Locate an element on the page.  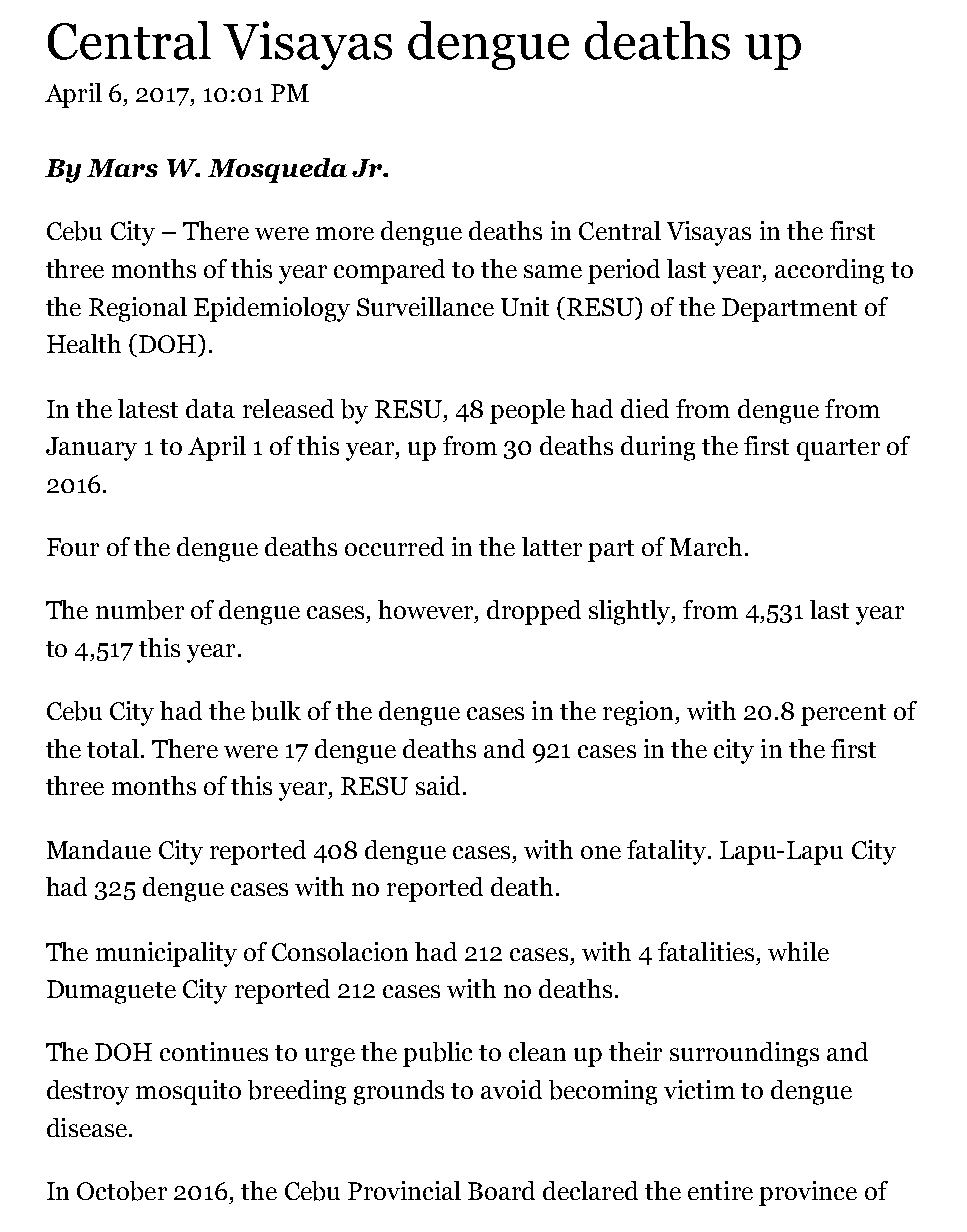
according is located at coordinates (829, 271).
